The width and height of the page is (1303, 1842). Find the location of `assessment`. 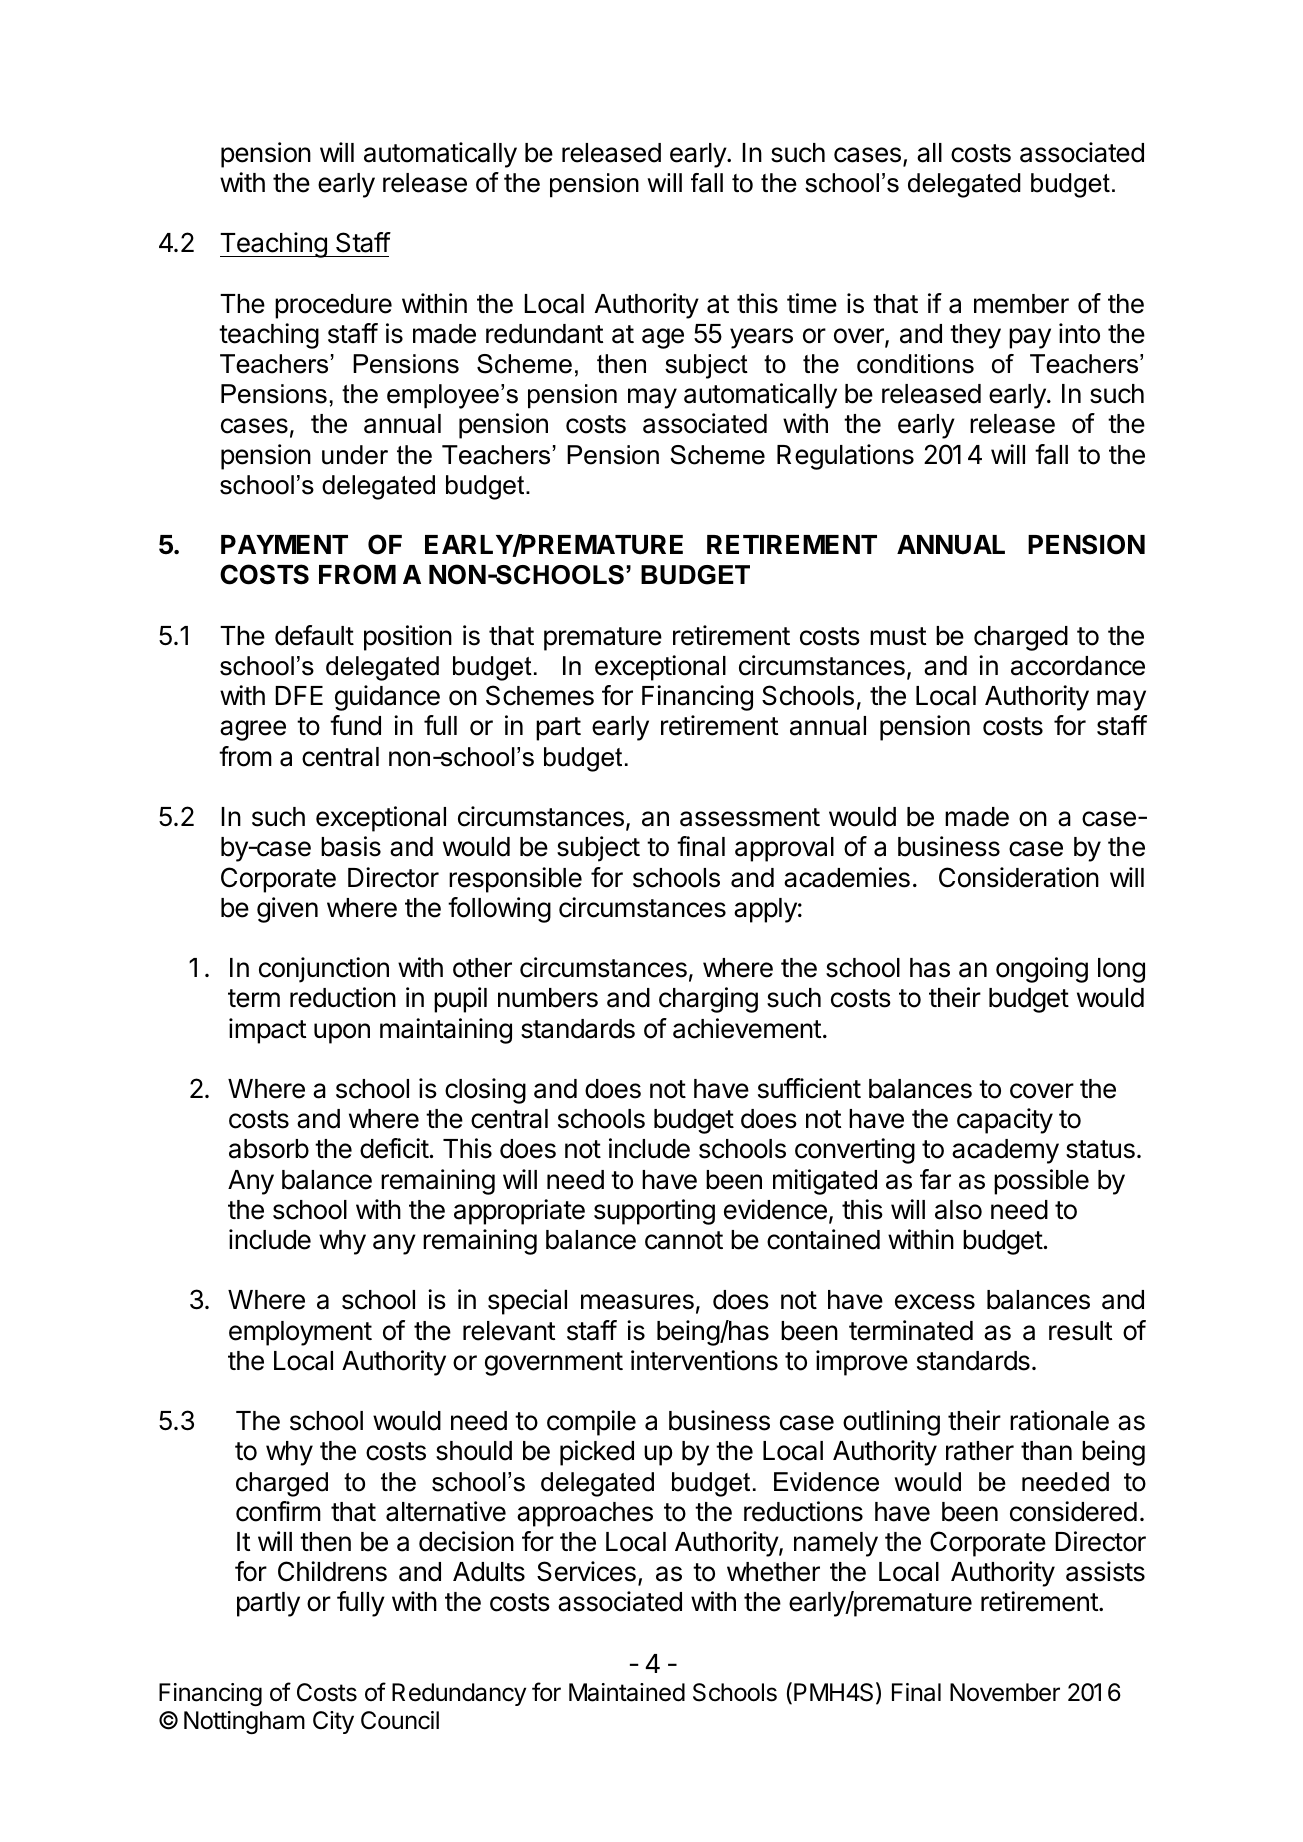

assessment is located at coordinates (750, 817).
